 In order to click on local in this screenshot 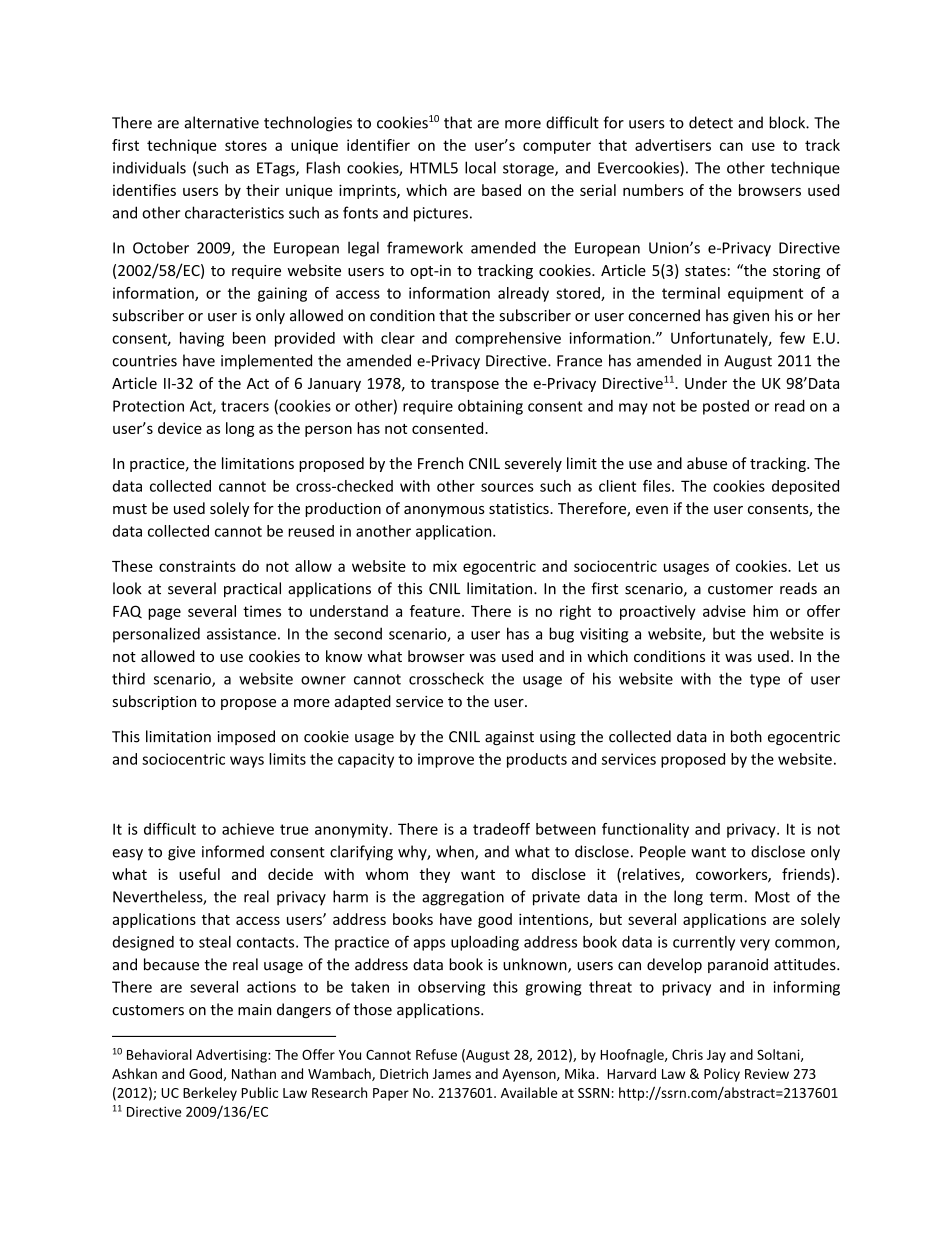, I will do `click(480, 167)`.
